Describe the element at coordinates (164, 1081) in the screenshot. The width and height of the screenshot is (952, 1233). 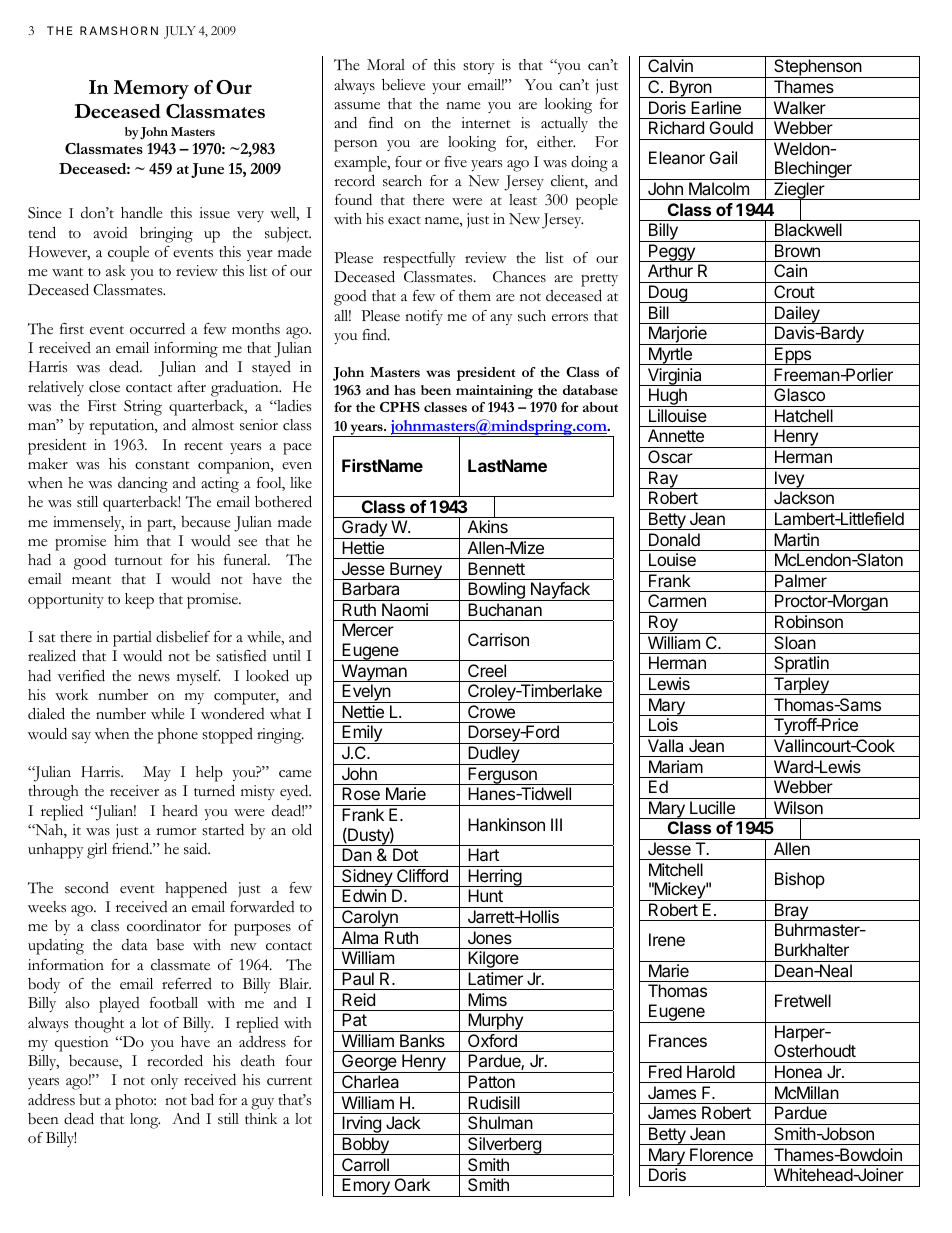
I see `only` at that location.
